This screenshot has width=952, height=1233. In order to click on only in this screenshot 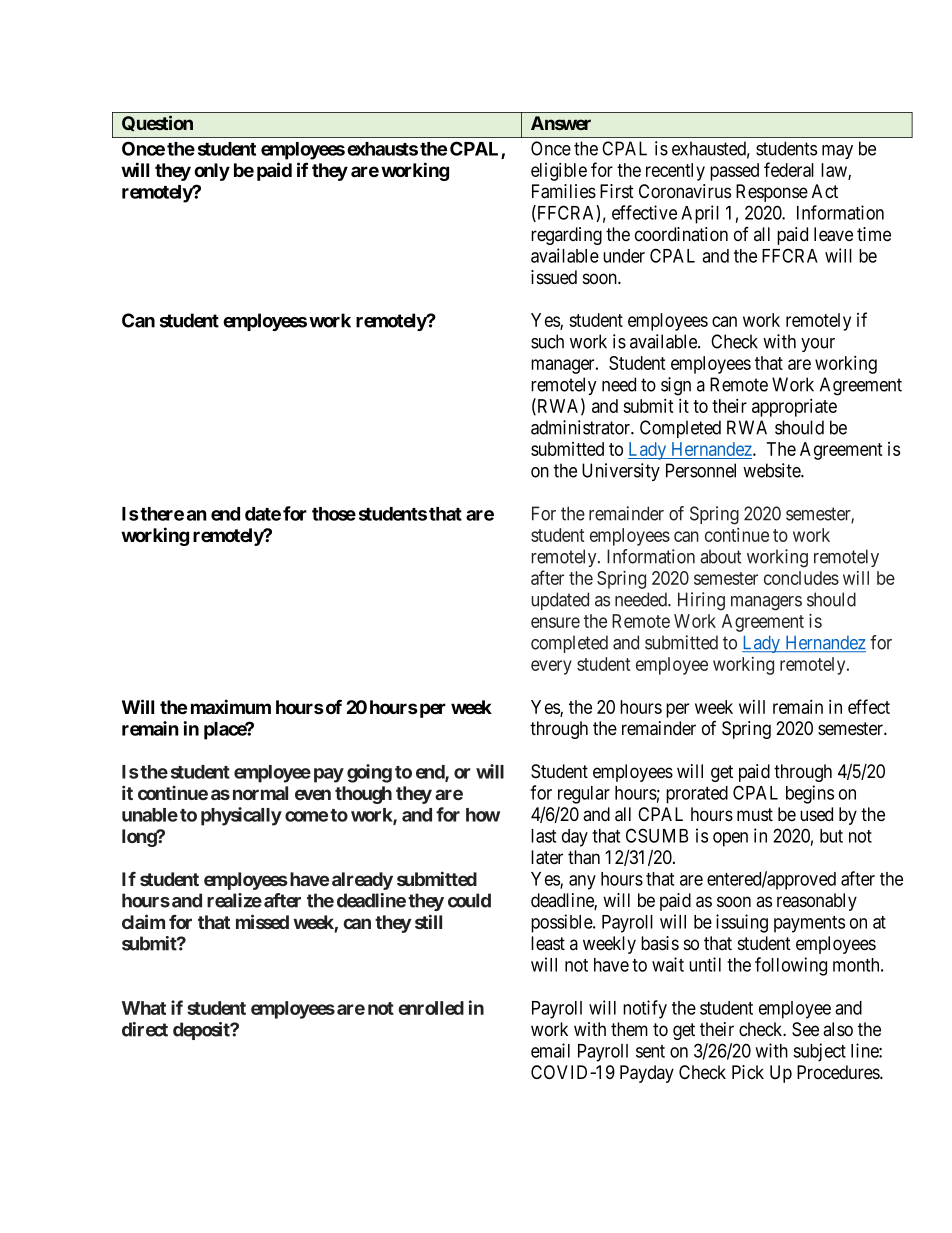, I will do `click(212, 172)`.
